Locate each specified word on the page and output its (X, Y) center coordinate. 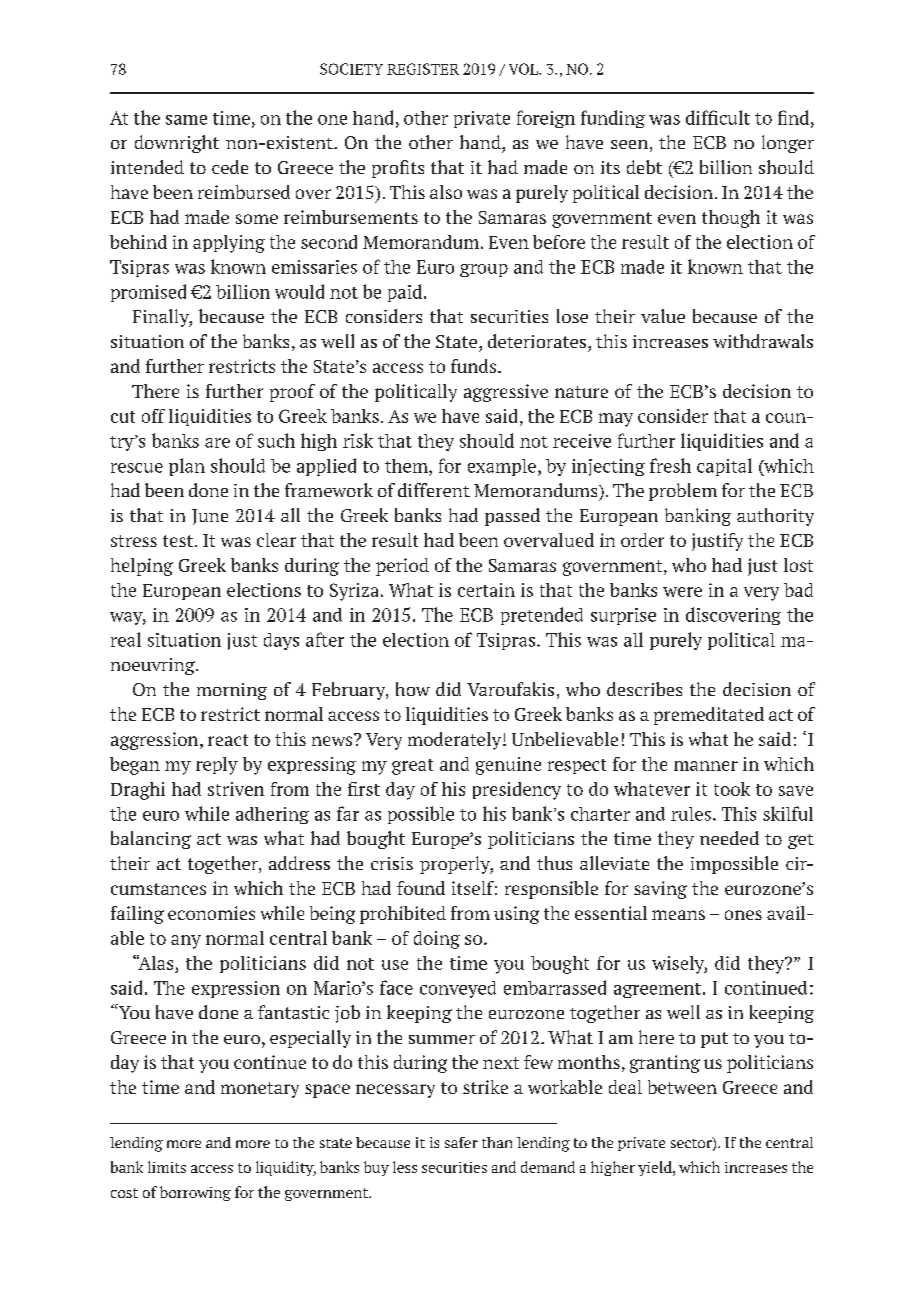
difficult (718, 117)
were (682, 592)
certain (486, 590)
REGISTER (423, 69)
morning (232, 691)
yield (656, 1168)
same (186, 120)
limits (167, 1167)
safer (461, 1142)
